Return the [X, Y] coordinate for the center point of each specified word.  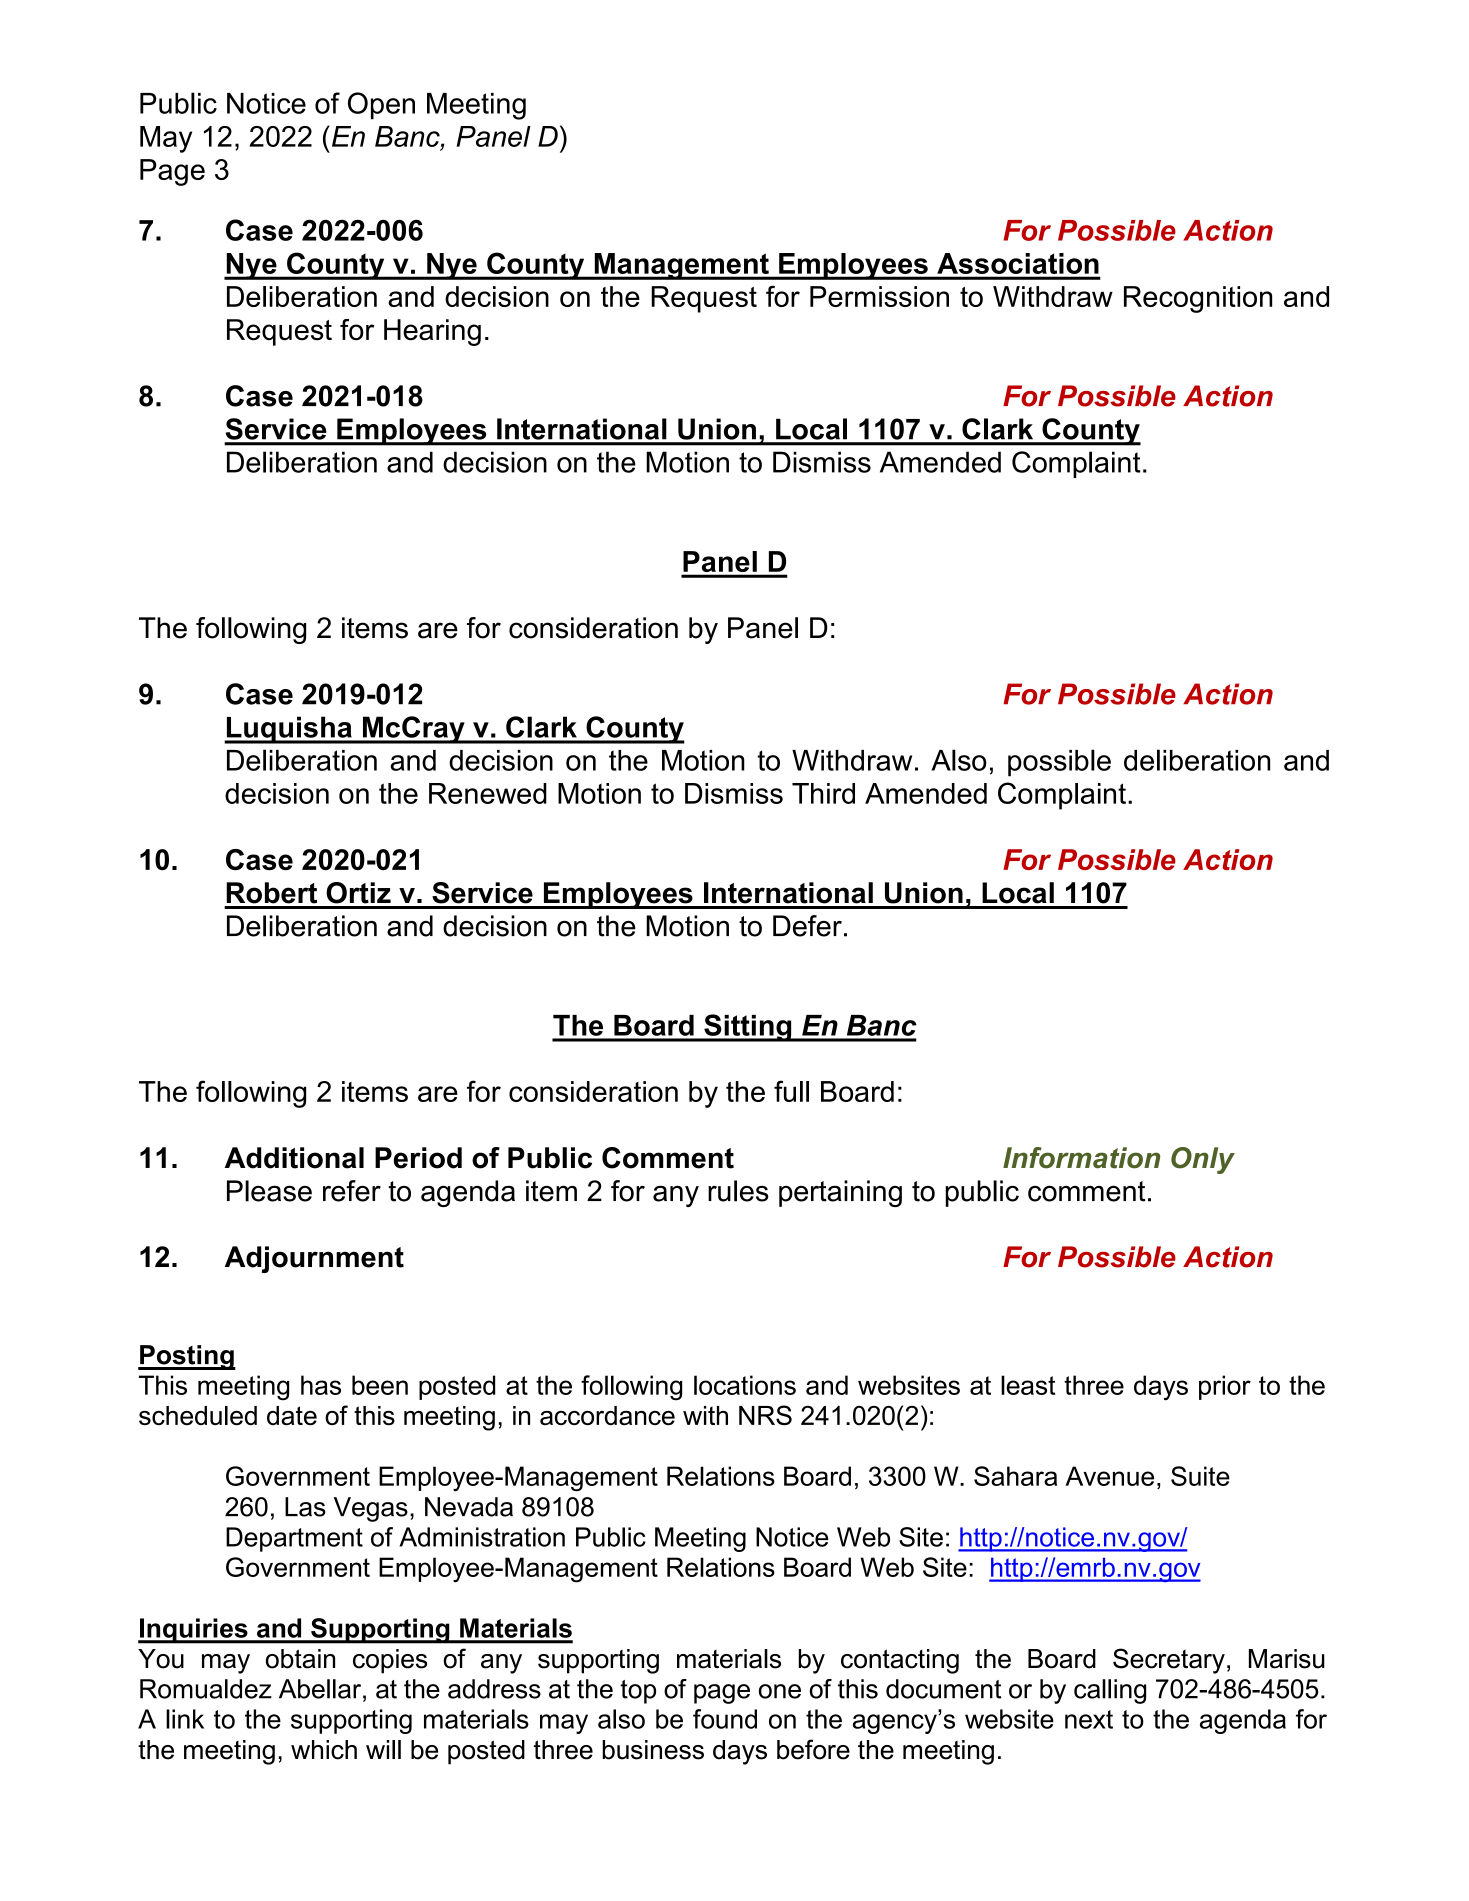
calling [1110, 1691]
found [725, 1719]
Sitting [748, 1028]
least [1028, 1385]
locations [745, 1385]
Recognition [1198, 299]
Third [823, 793]
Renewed [488, 793]
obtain [300, 1659]
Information [1081, 1158]
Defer [807, 926]
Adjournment [314, 1259]
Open [381, 106]
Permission [879, 296]
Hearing [432, 332]
